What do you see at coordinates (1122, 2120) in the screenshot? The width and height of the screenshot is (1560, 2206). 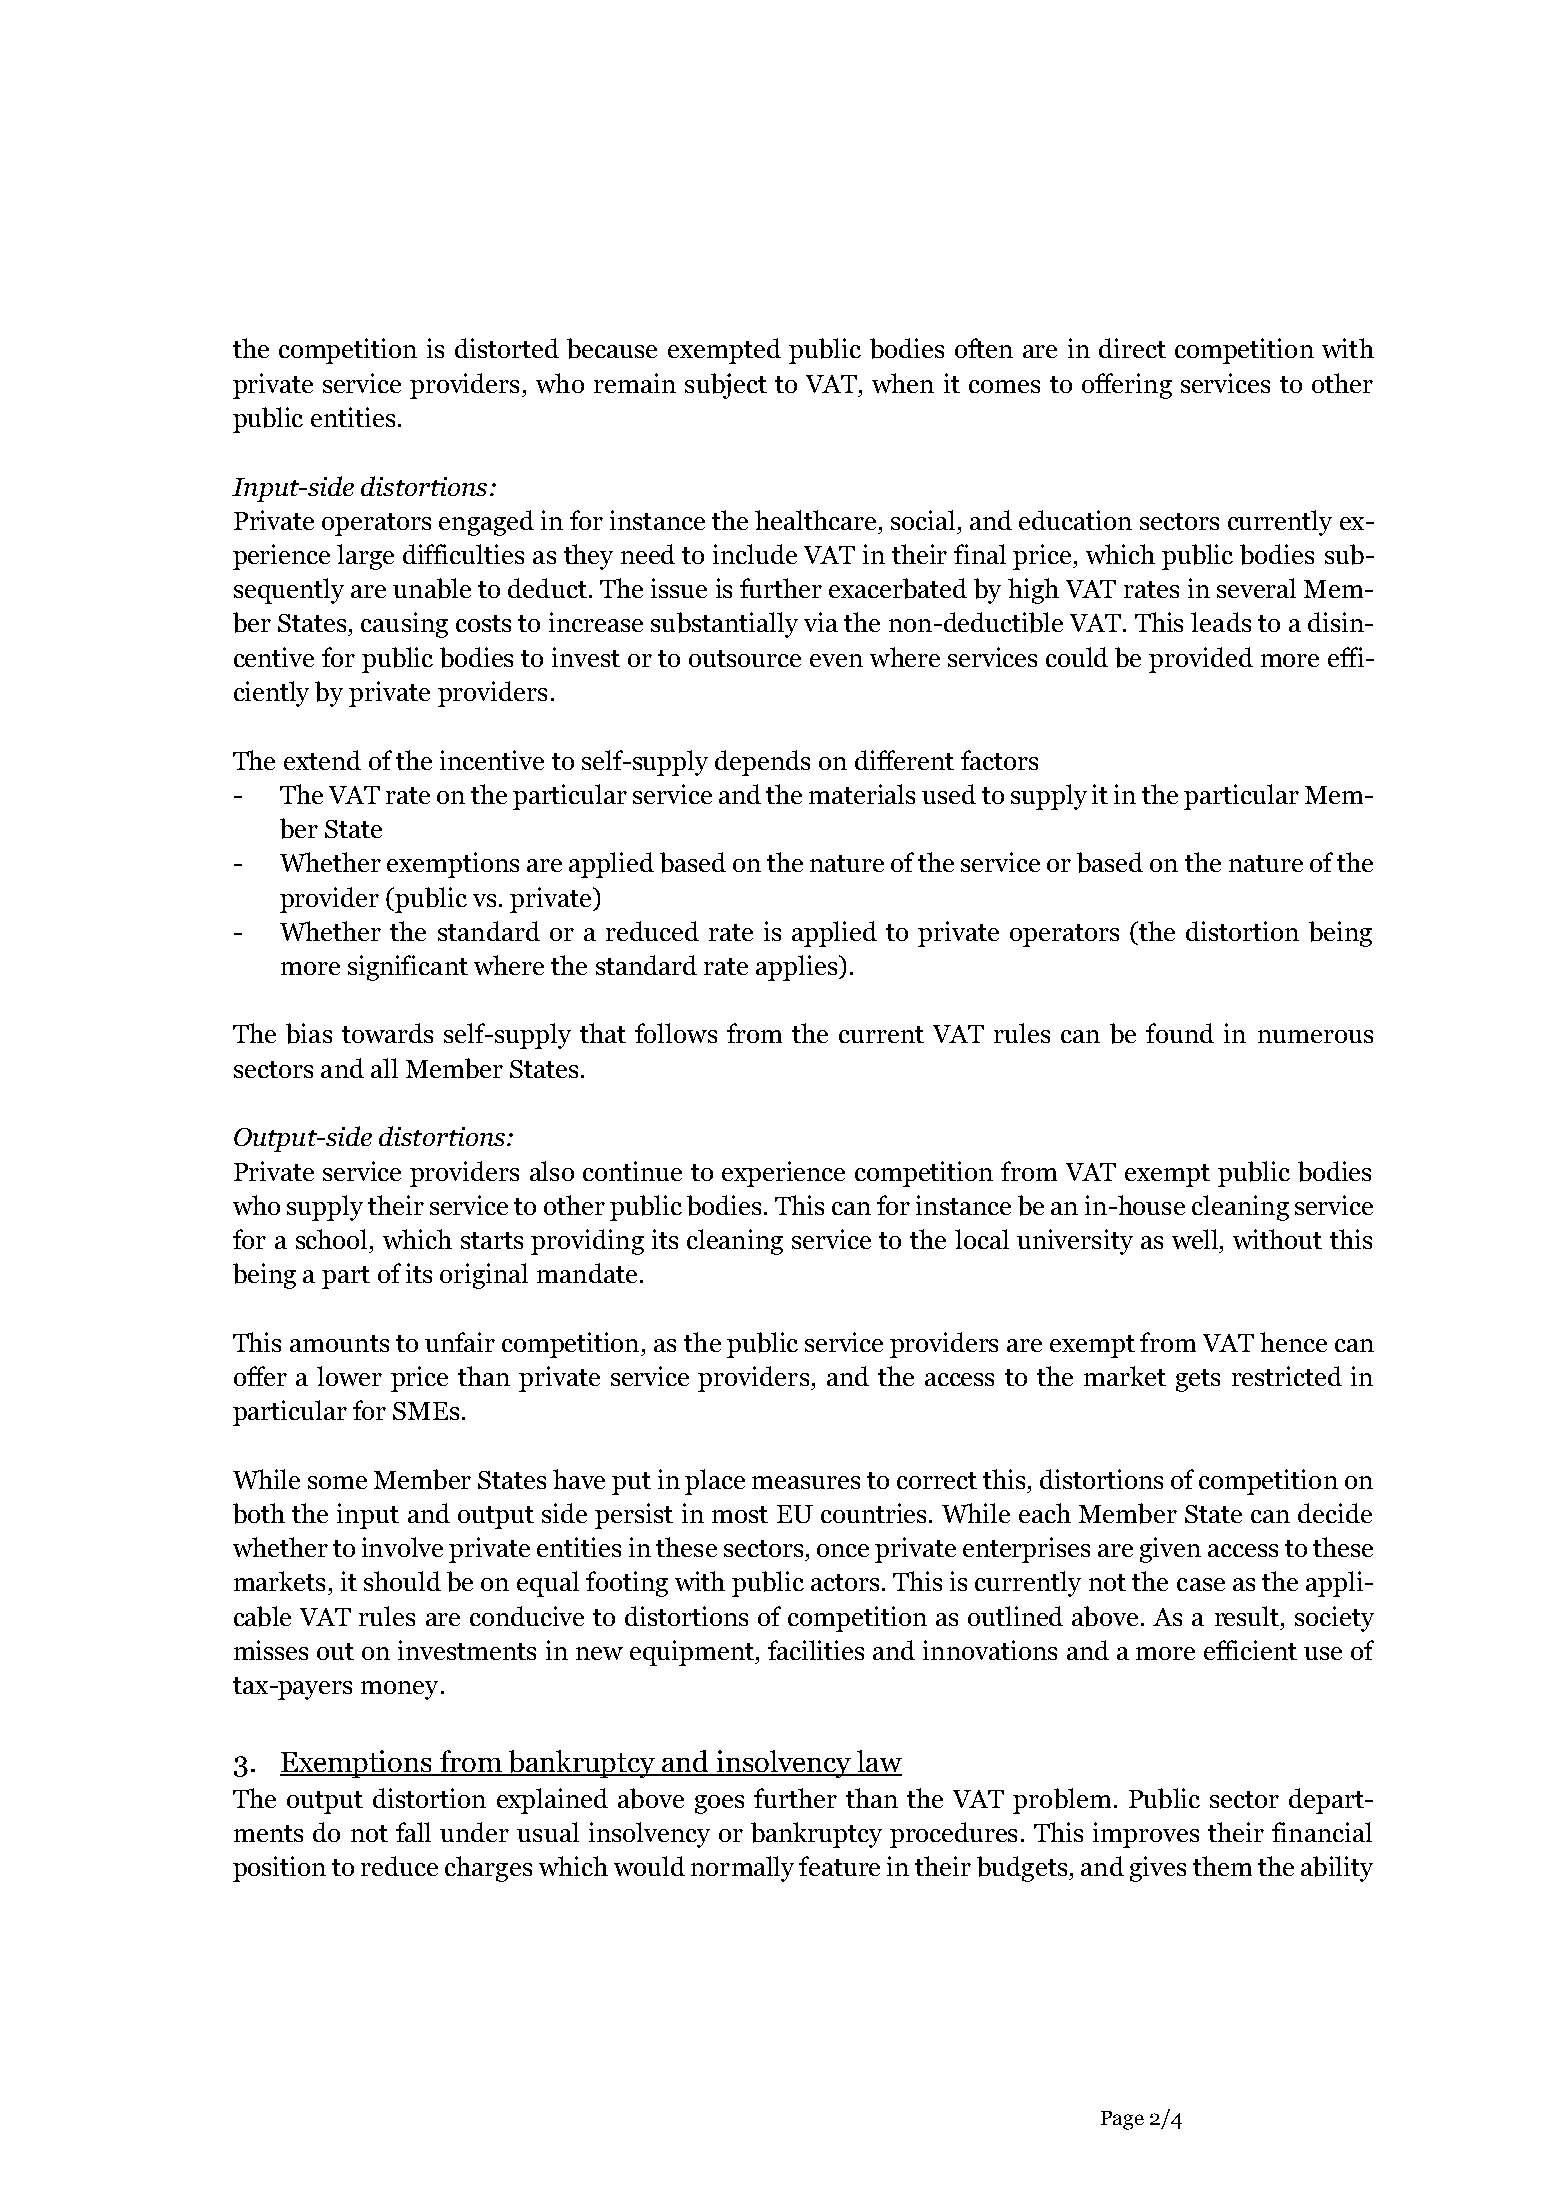 I see `Page` at bounding box center [1122, 2120].
